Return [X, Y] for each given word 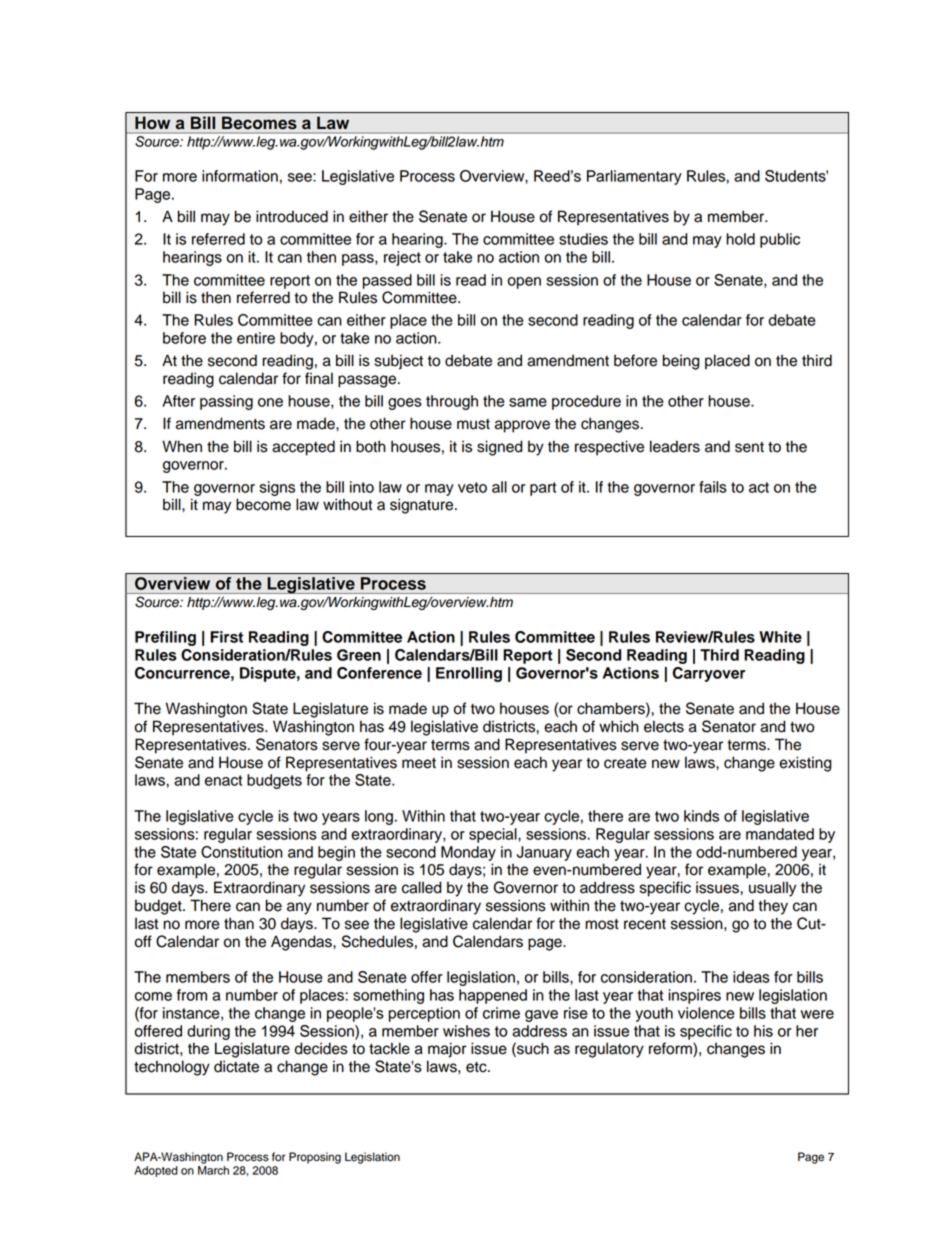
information [240, 176]
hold [740, 239]
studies [583, 239]
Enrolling [469, 674]
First [226, 637]
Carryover [709, 674]
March [213, 1169]
